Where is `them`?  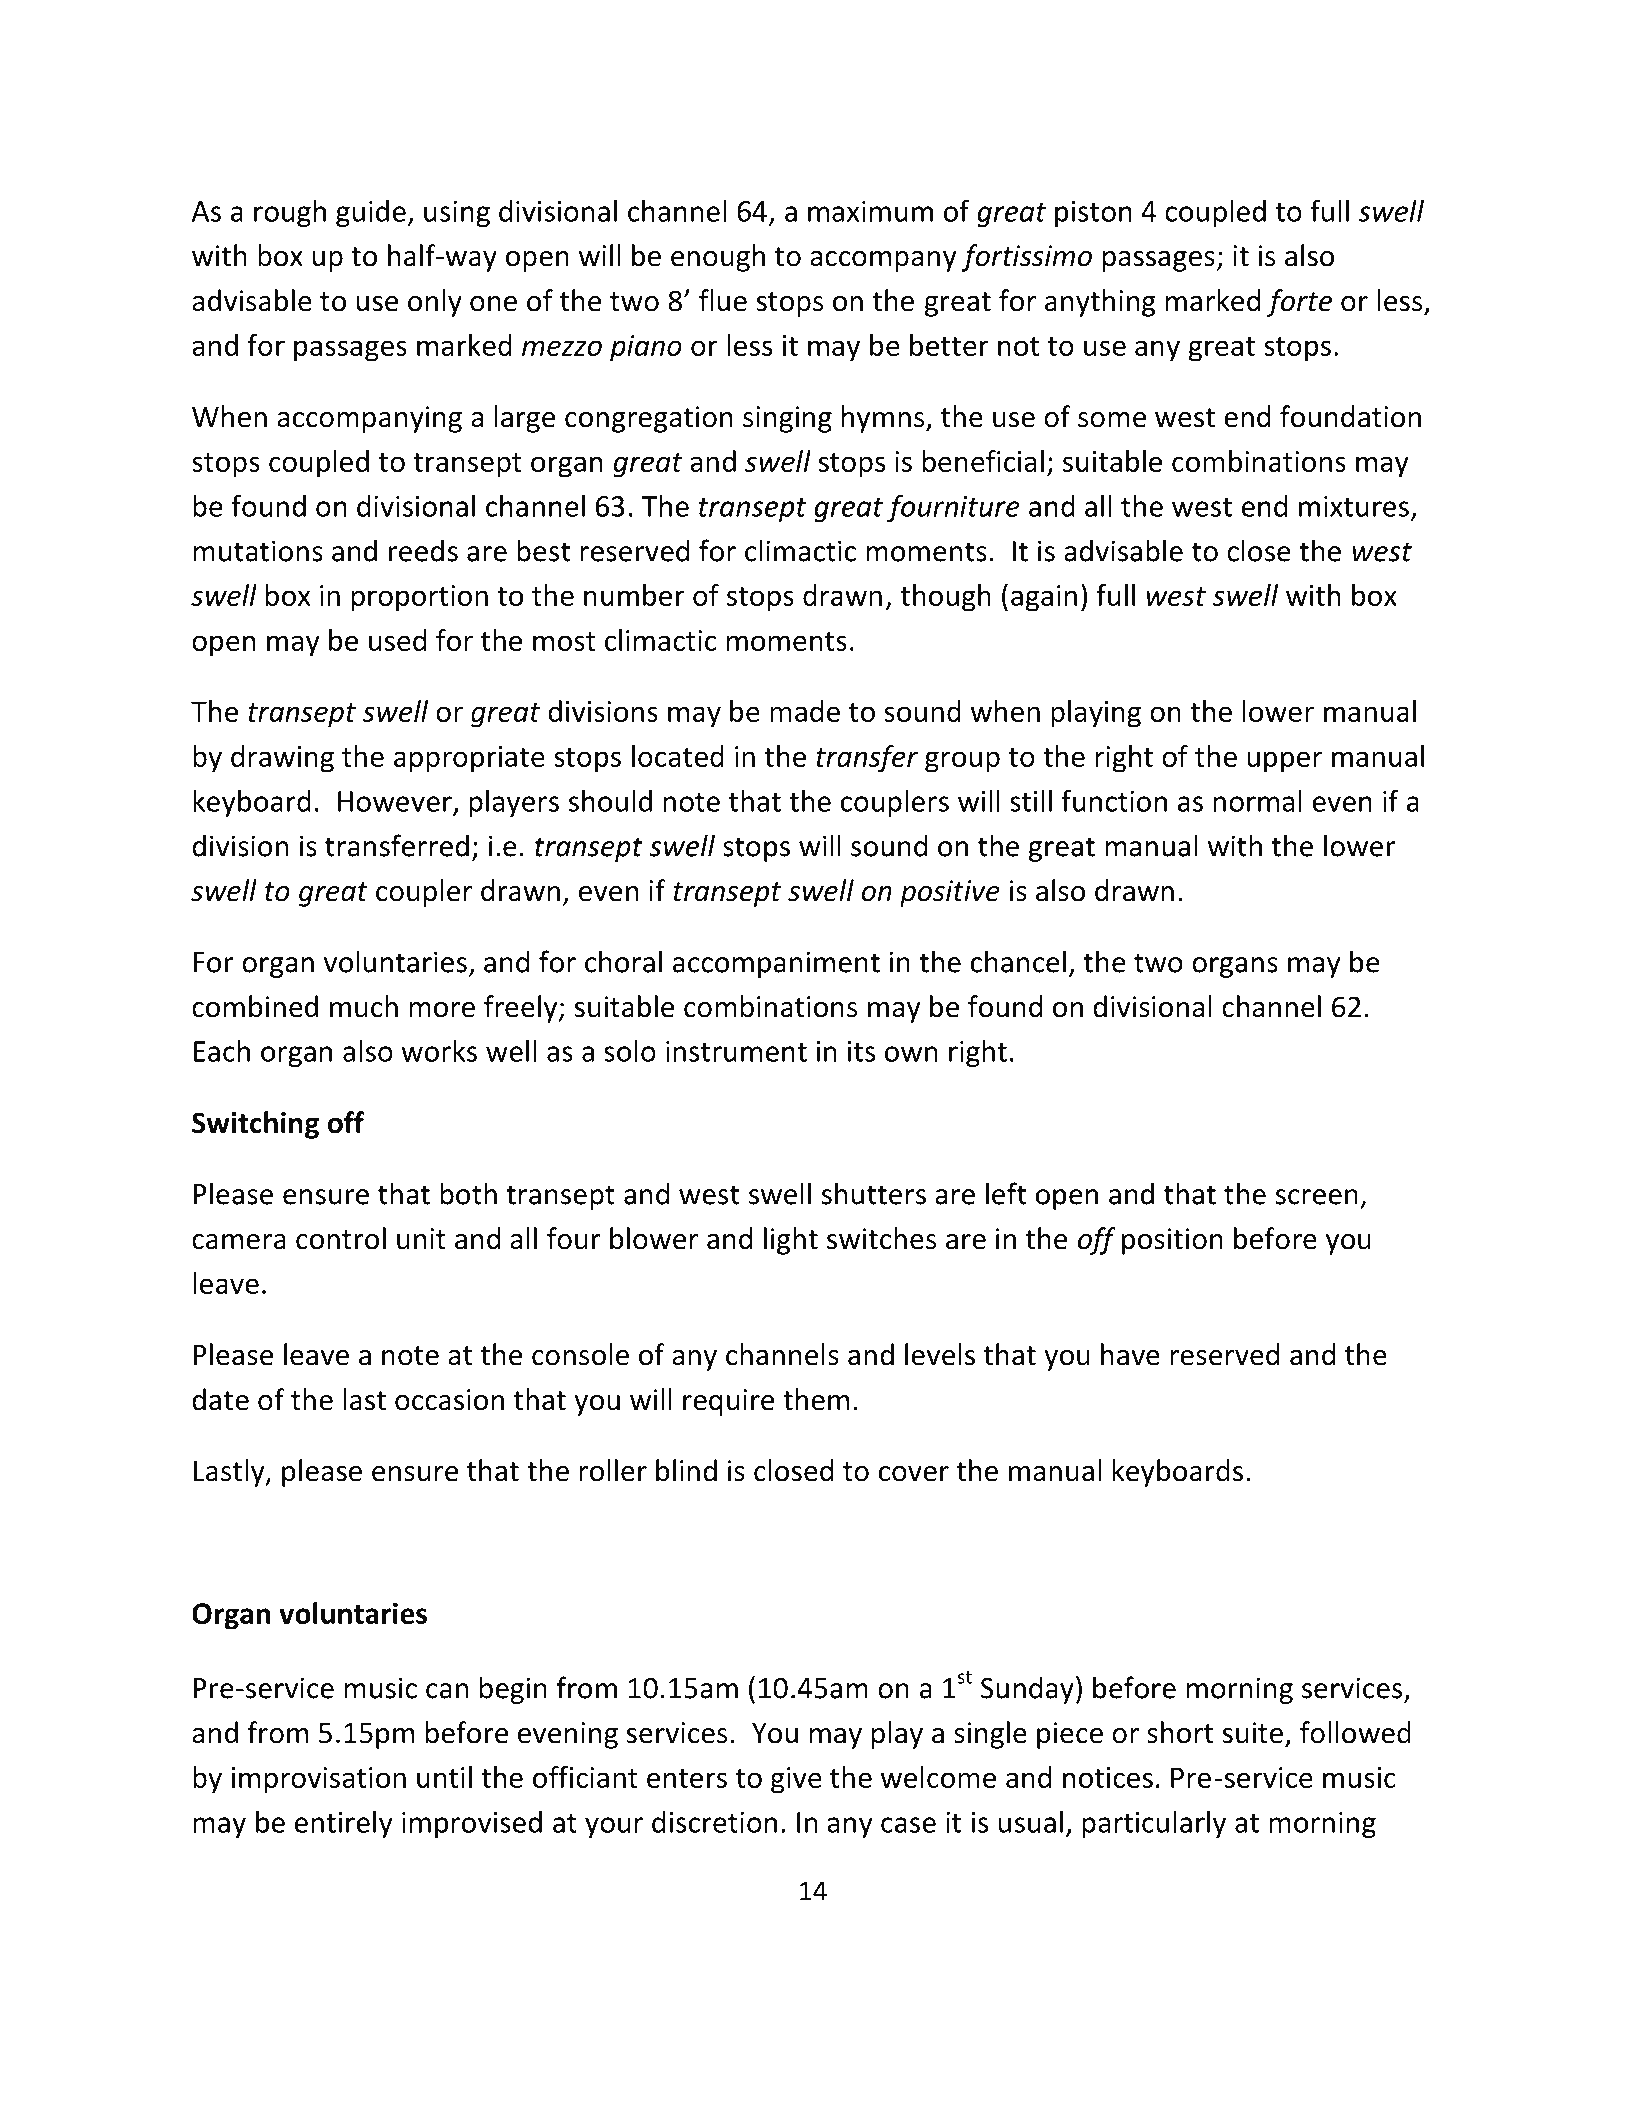 them is located at coordinates (816, 1399).
